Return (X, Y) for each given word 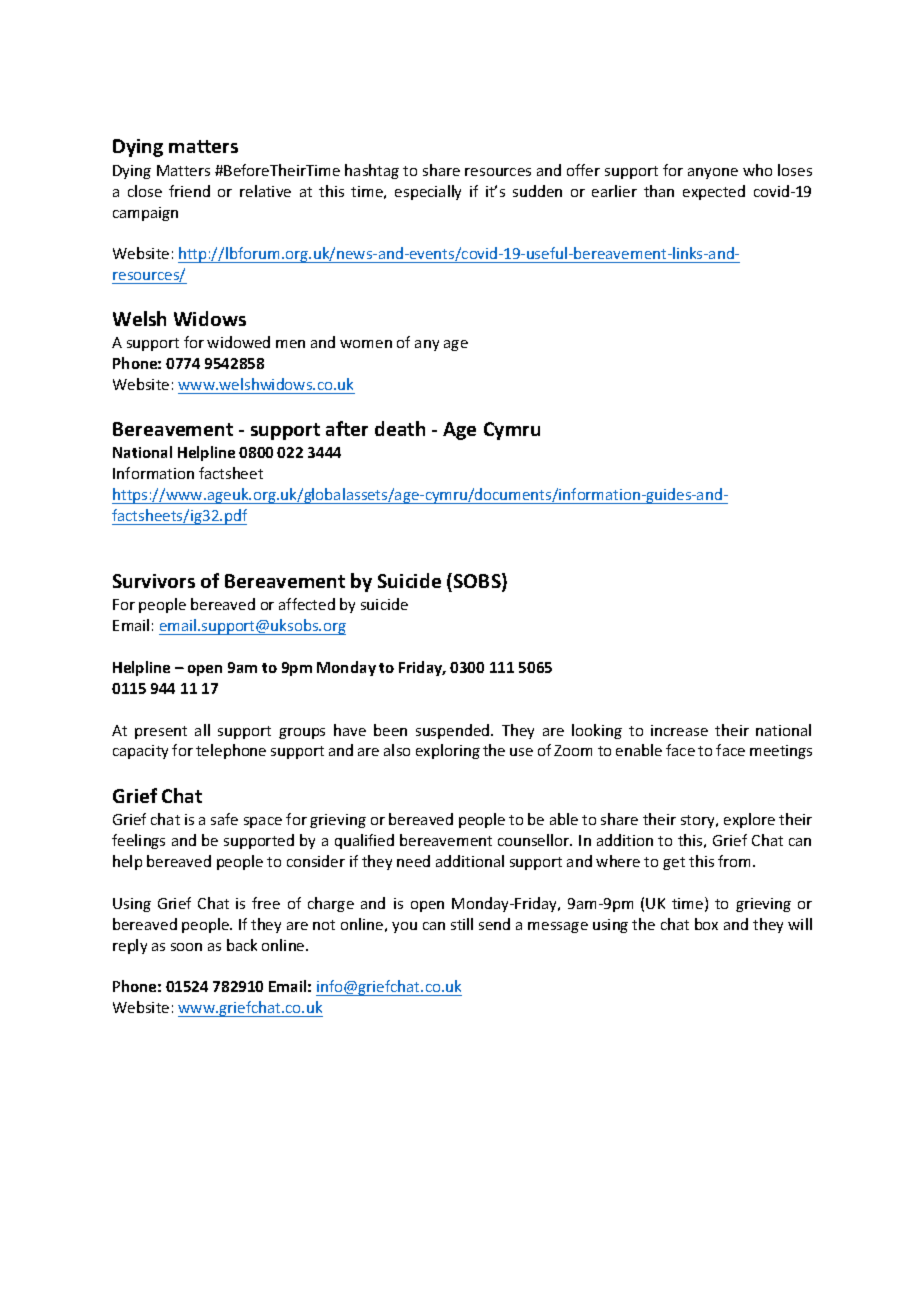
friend (189, 191)
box (706, 924)
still (462, 924)
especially (428, 192)
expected (714, 192)
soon (186, 947)
